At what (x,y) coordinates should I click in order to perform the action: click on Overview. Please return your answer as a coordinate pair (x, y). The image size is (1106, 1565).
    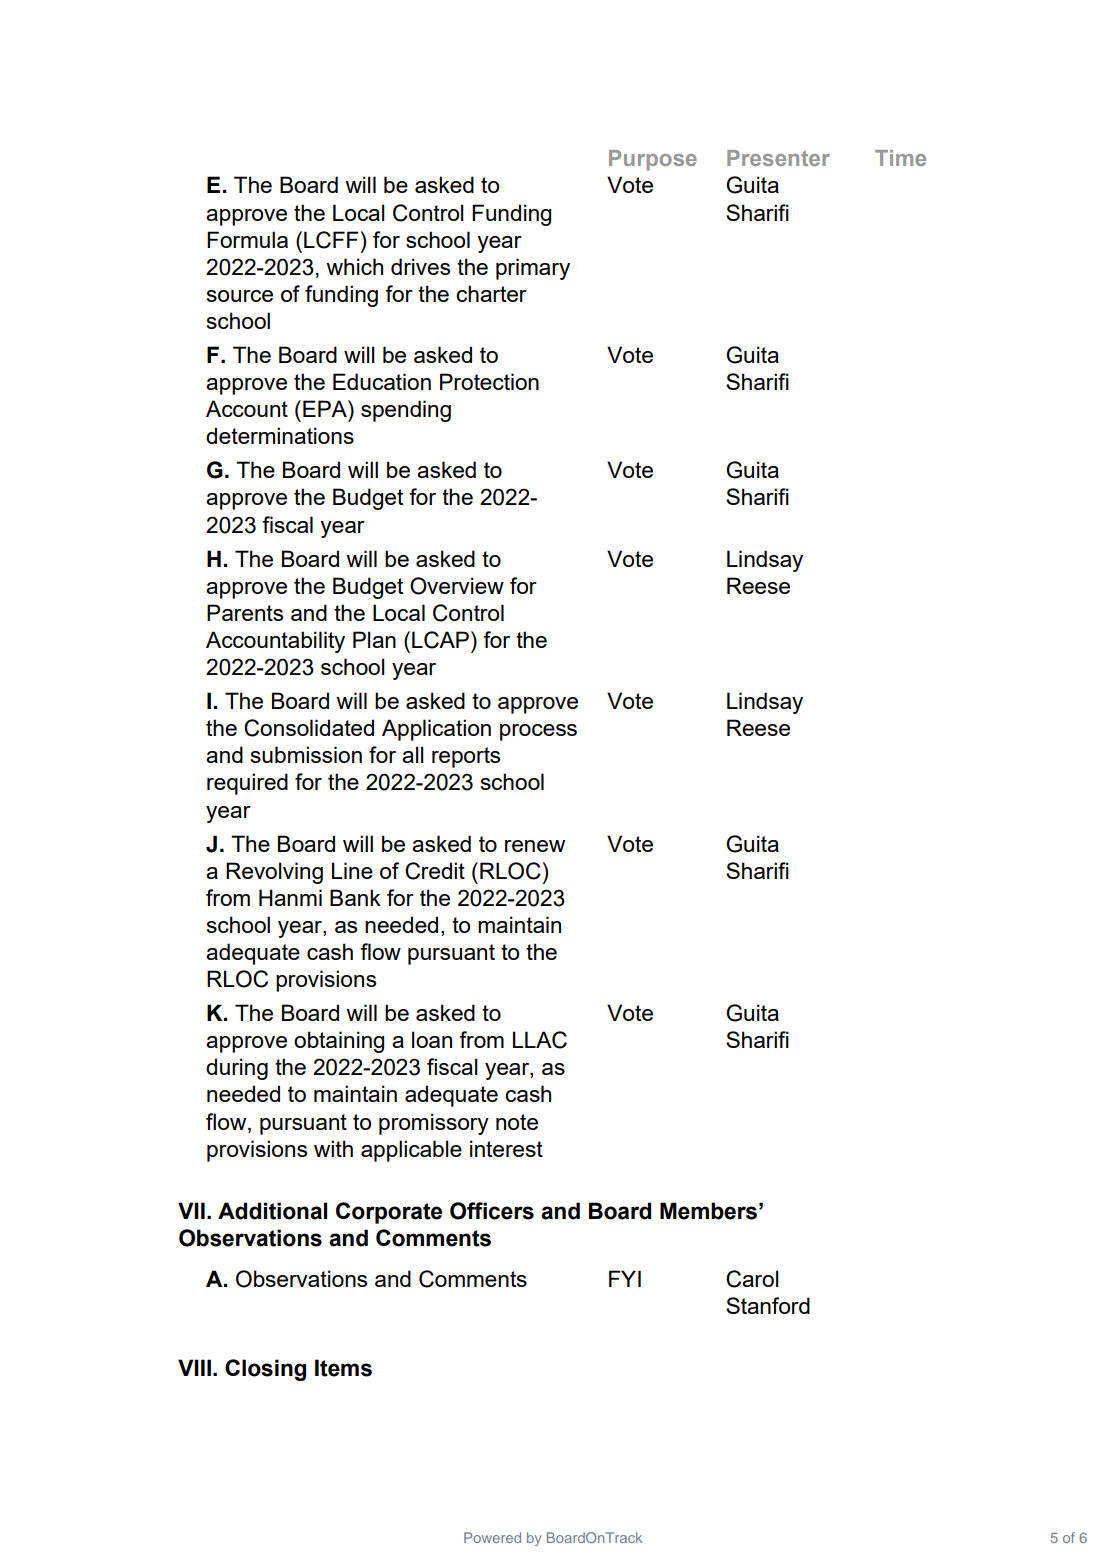
    Looking at the image, I should click on (457, 586).
